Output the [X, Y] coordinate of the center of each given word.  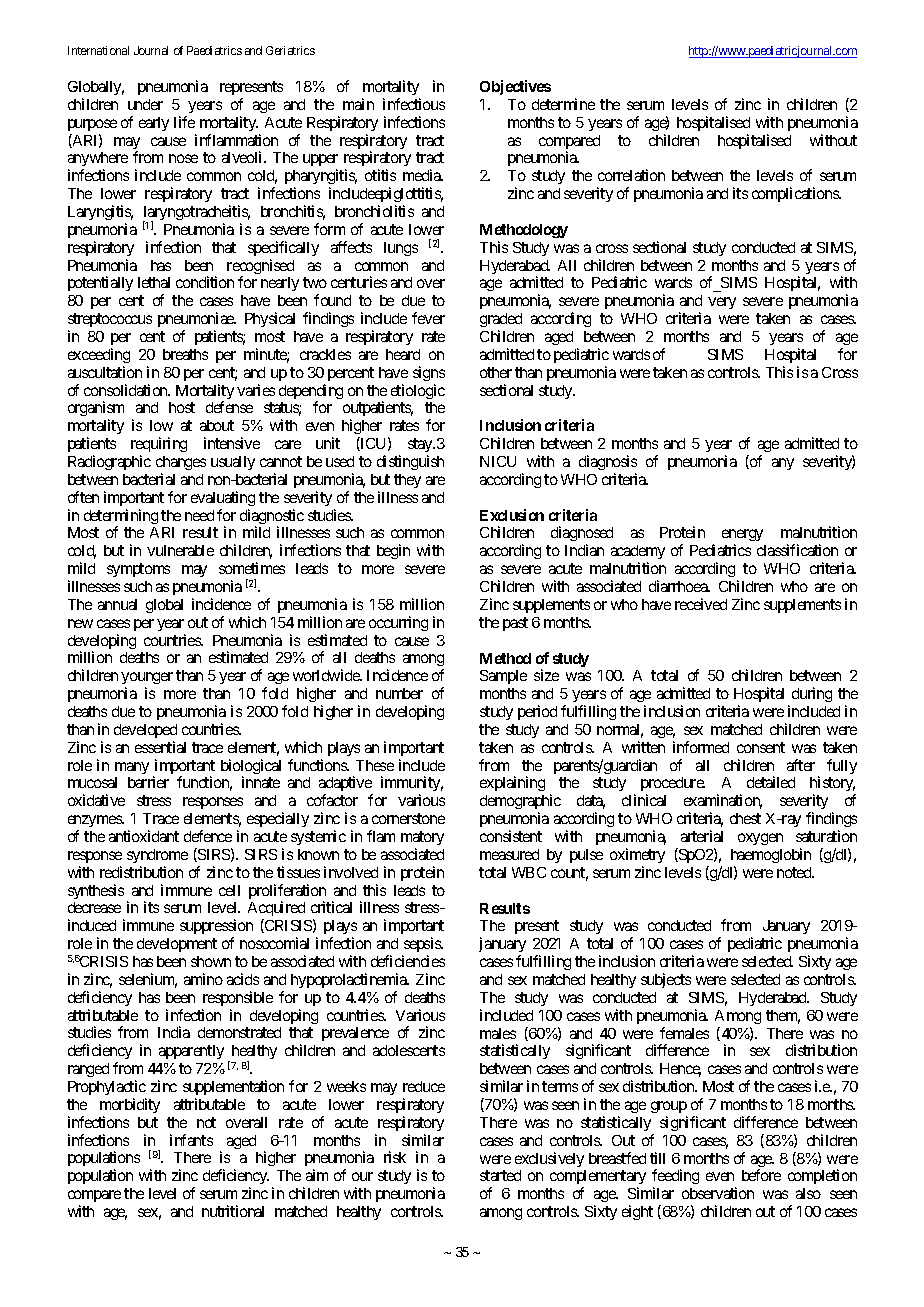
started [500, 1175]
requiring [159, 446]
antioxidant [144, 836]
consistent [511, 836]
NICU [498, 461]
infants [191, 1140]
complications [796, 194]
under [145, 104]
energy [742, 537]
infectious [414, 104]
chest [745, 818]
